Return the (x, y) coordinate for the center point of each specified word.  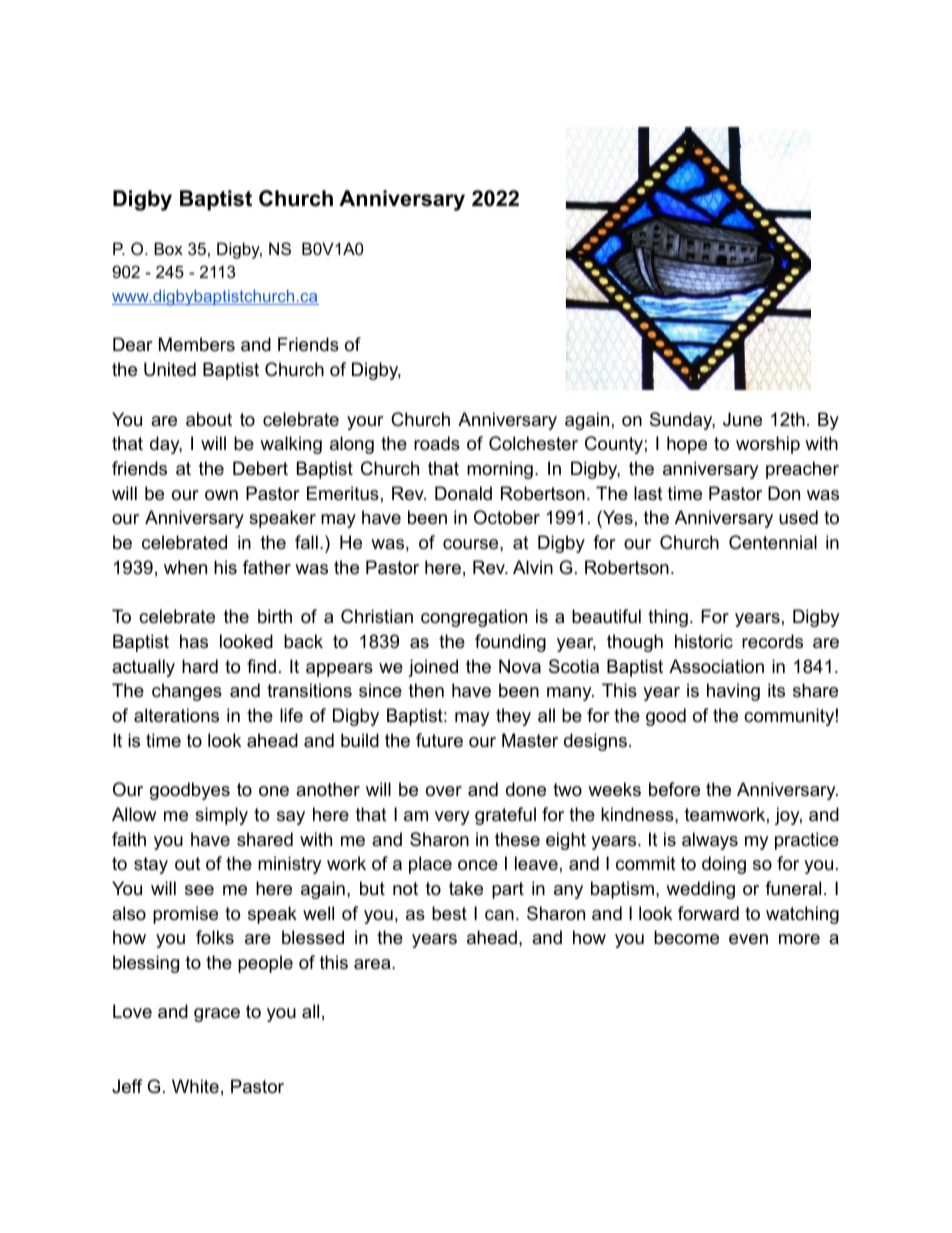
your (365, 423)
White (195, 1086)
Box (168, 248)
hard (200, 666)
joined (433, 668)
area (373, 964)
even (748, 939)
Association (716, 666)
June (742, 419)
